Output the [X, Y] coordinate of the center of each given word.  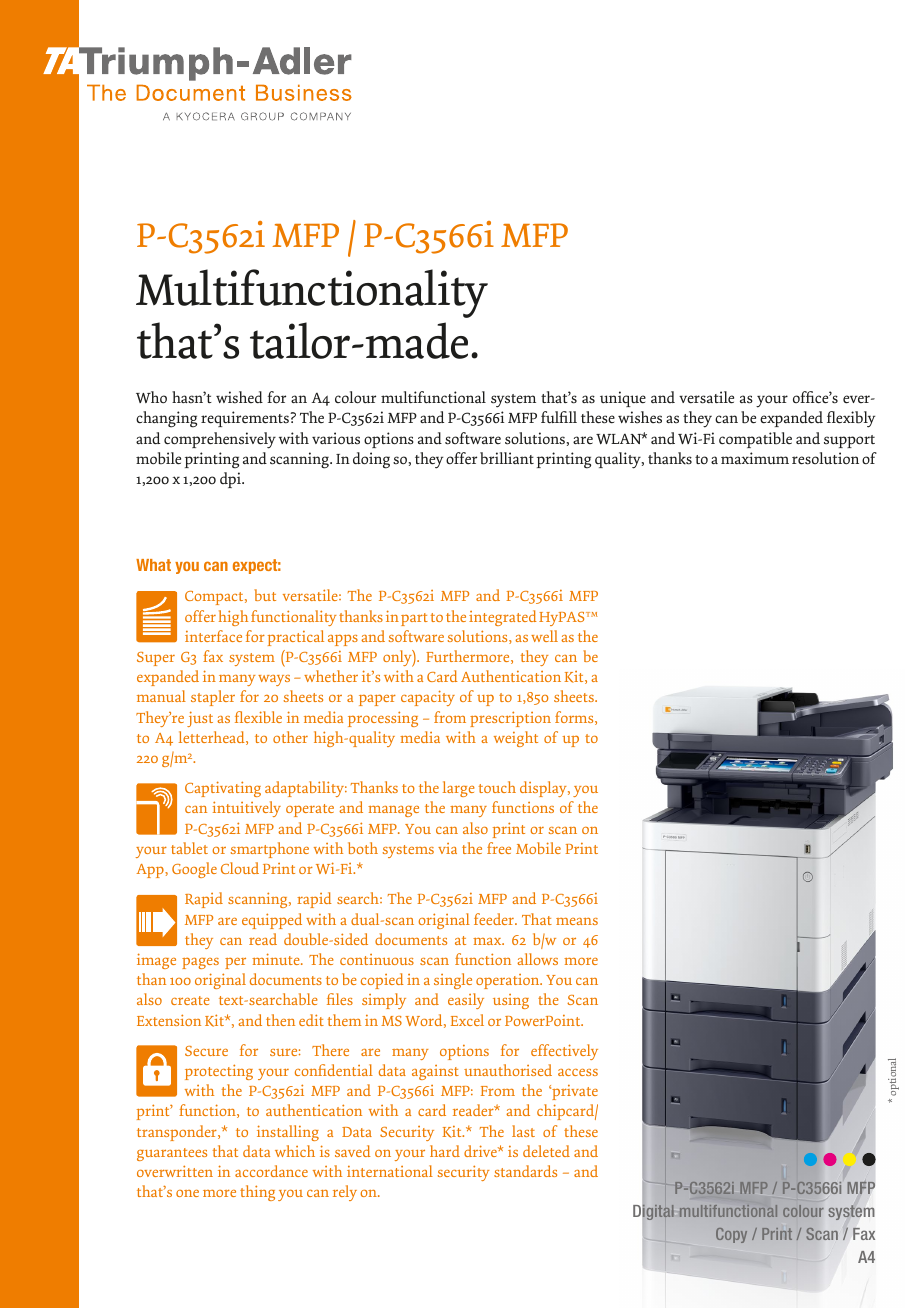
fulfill [559, 417]
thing [257, 1193]
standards [525, 1171]
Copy [731, 1235]
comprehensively [220, 440]
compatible [755, 440]
